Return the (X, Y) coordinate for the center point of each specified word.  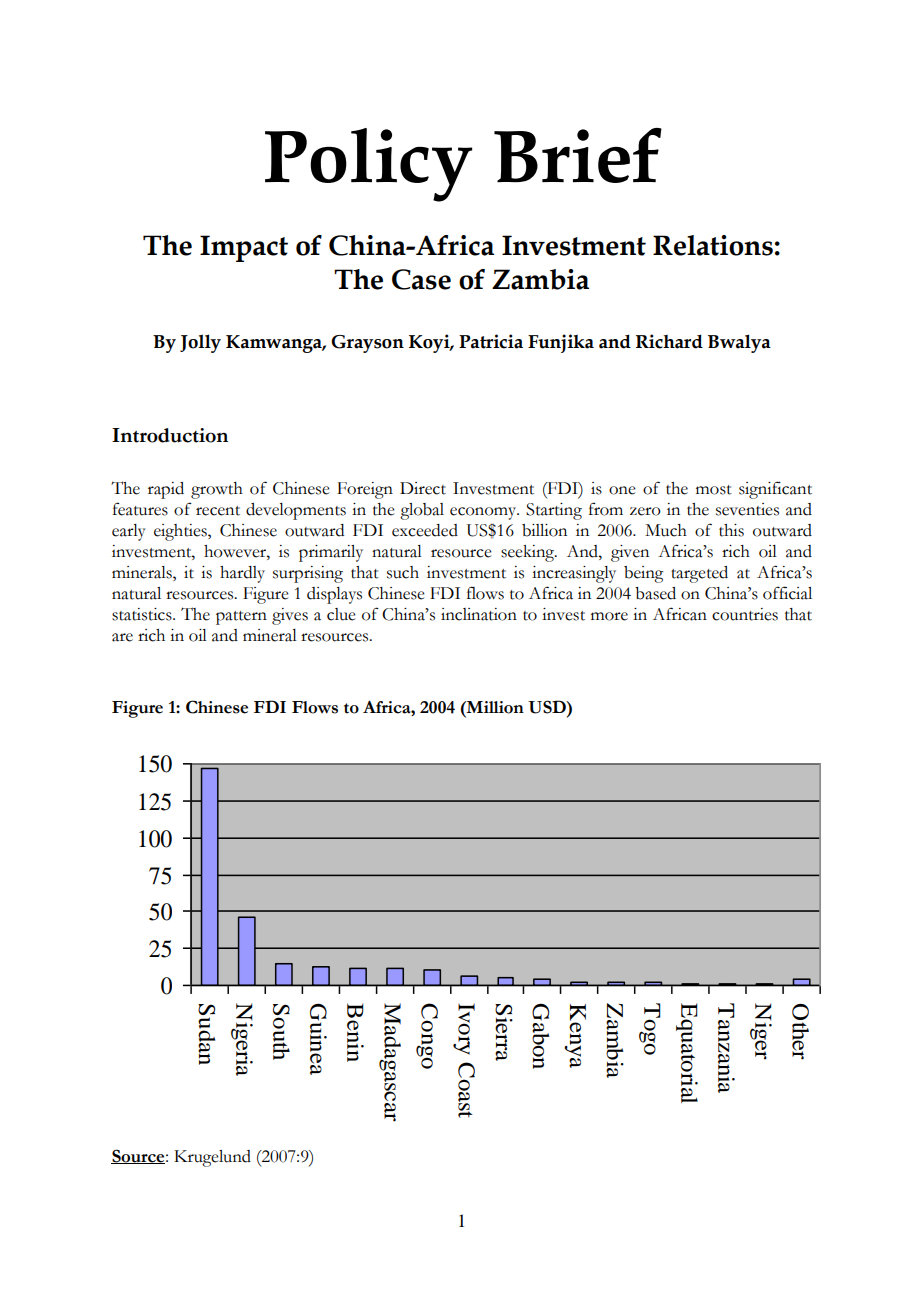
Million (494, 707)
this (731, 530)
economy (484, 513)
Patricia (491, 341)
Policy (368, 165)
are (122, 637)
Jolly (200, 343)
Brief (578, 155)
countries (745, 614)
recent (218, 511)
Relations (713, 245)
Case (421, 279)
